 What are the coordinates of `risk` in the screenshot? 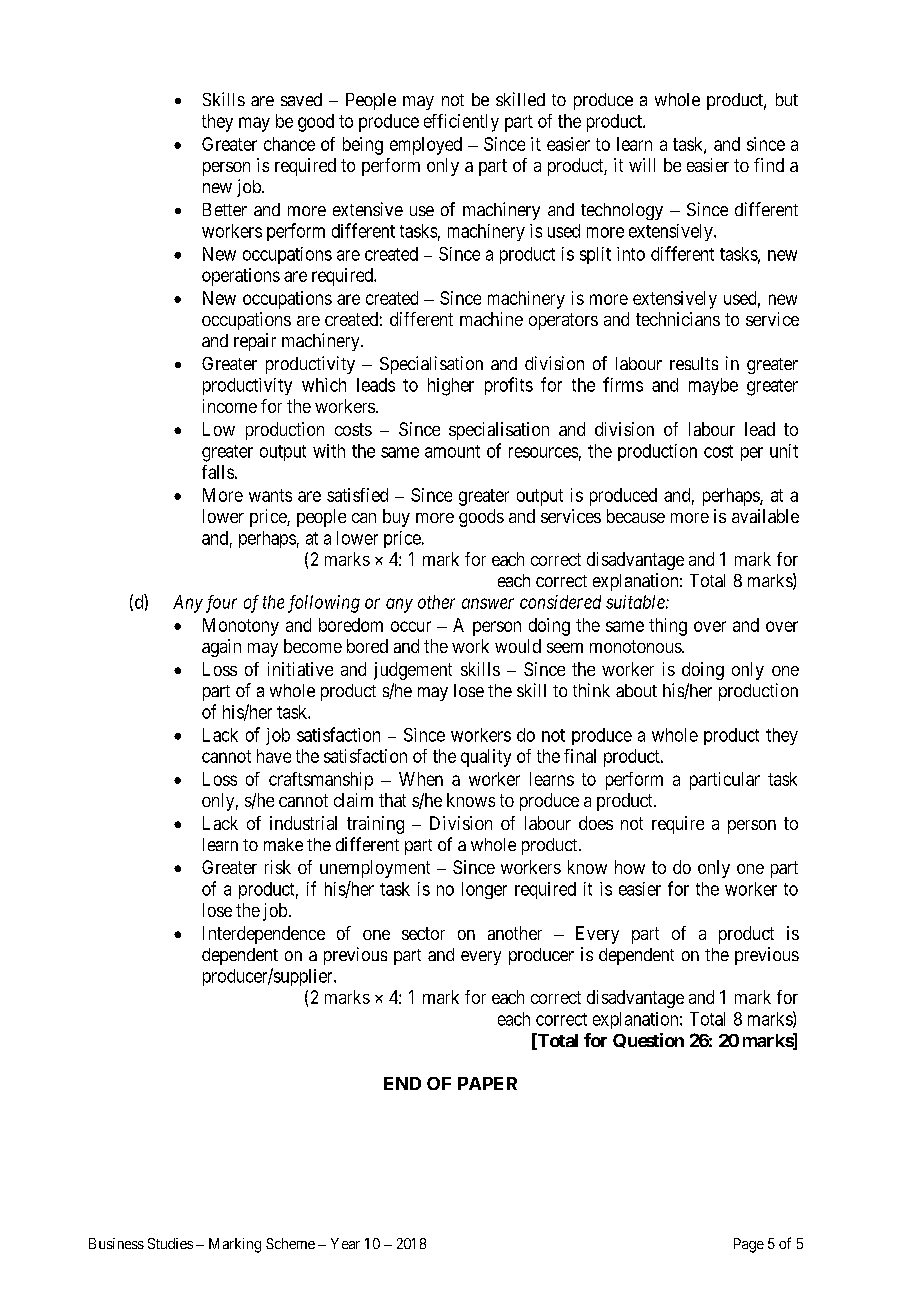 It's located at (278, 867).
